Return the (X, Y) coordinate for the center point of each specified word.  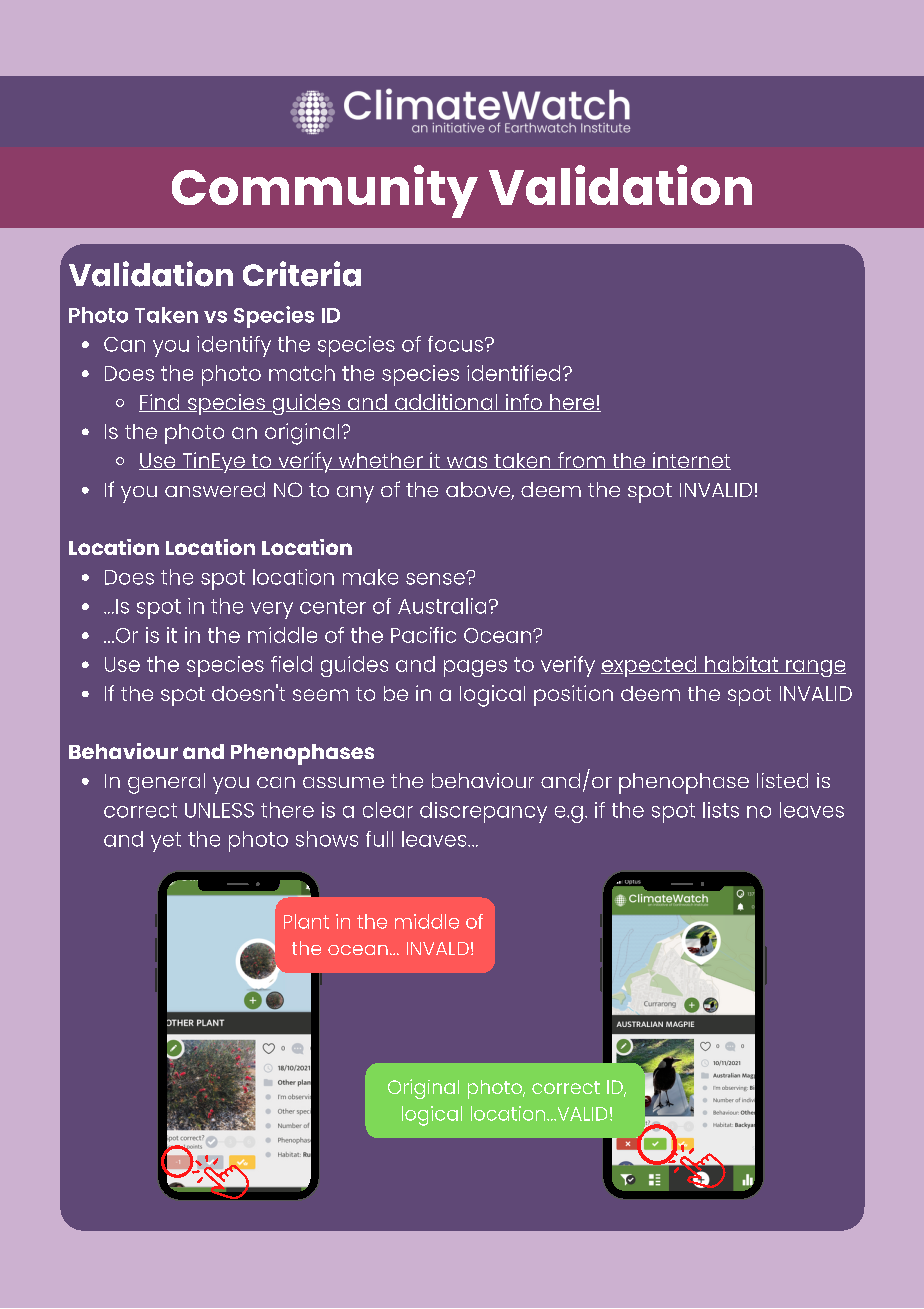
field (291, 664)
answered (215, 489)
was (467, 463)
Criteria (302, 274)
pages (475, 668)
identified (513, 373)
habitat (742, 665)
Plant (306, 921)
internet (691, 461)
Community (325, 191)
